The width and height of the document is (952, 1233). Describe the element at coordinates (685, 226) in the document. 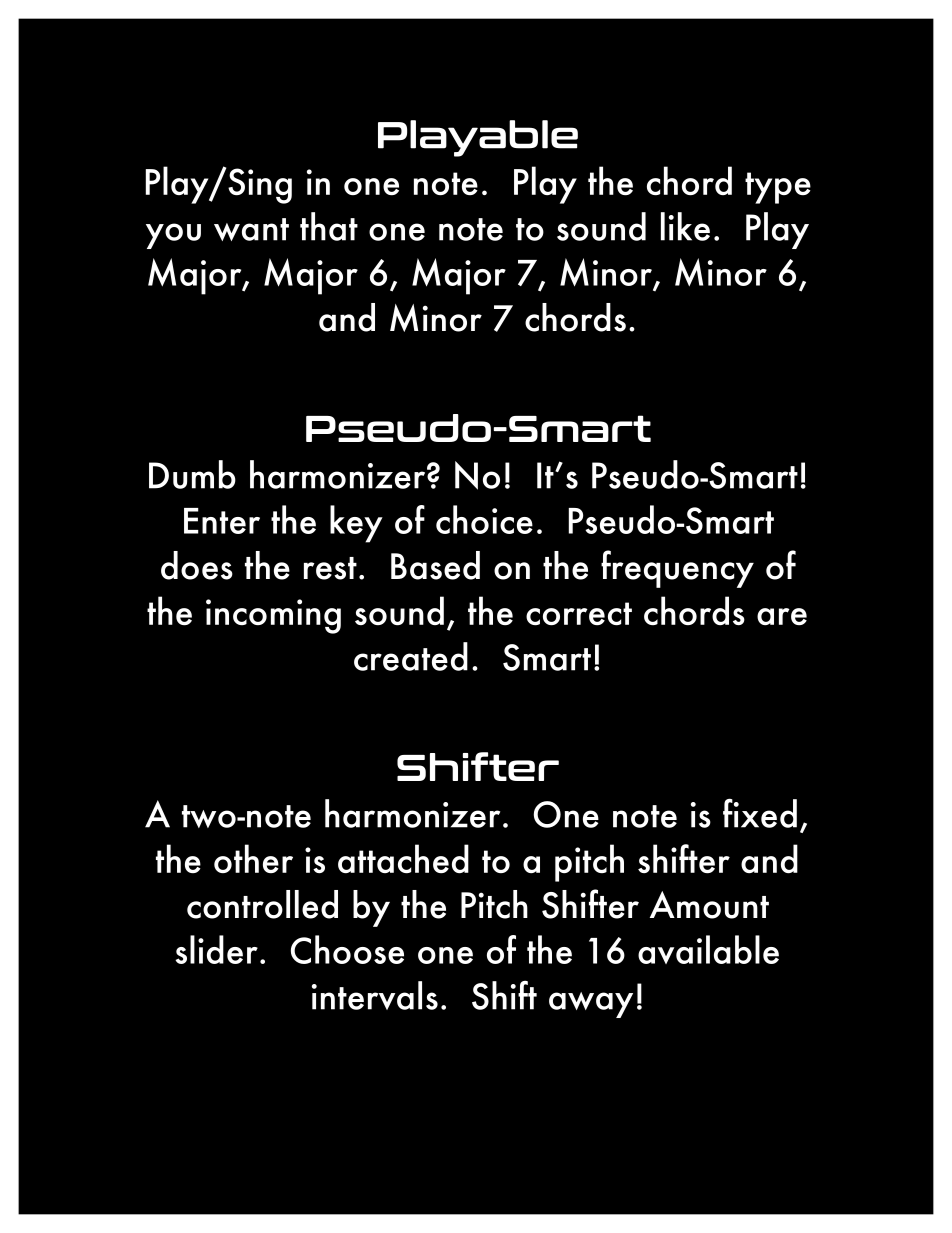

I see `like` at that location.
